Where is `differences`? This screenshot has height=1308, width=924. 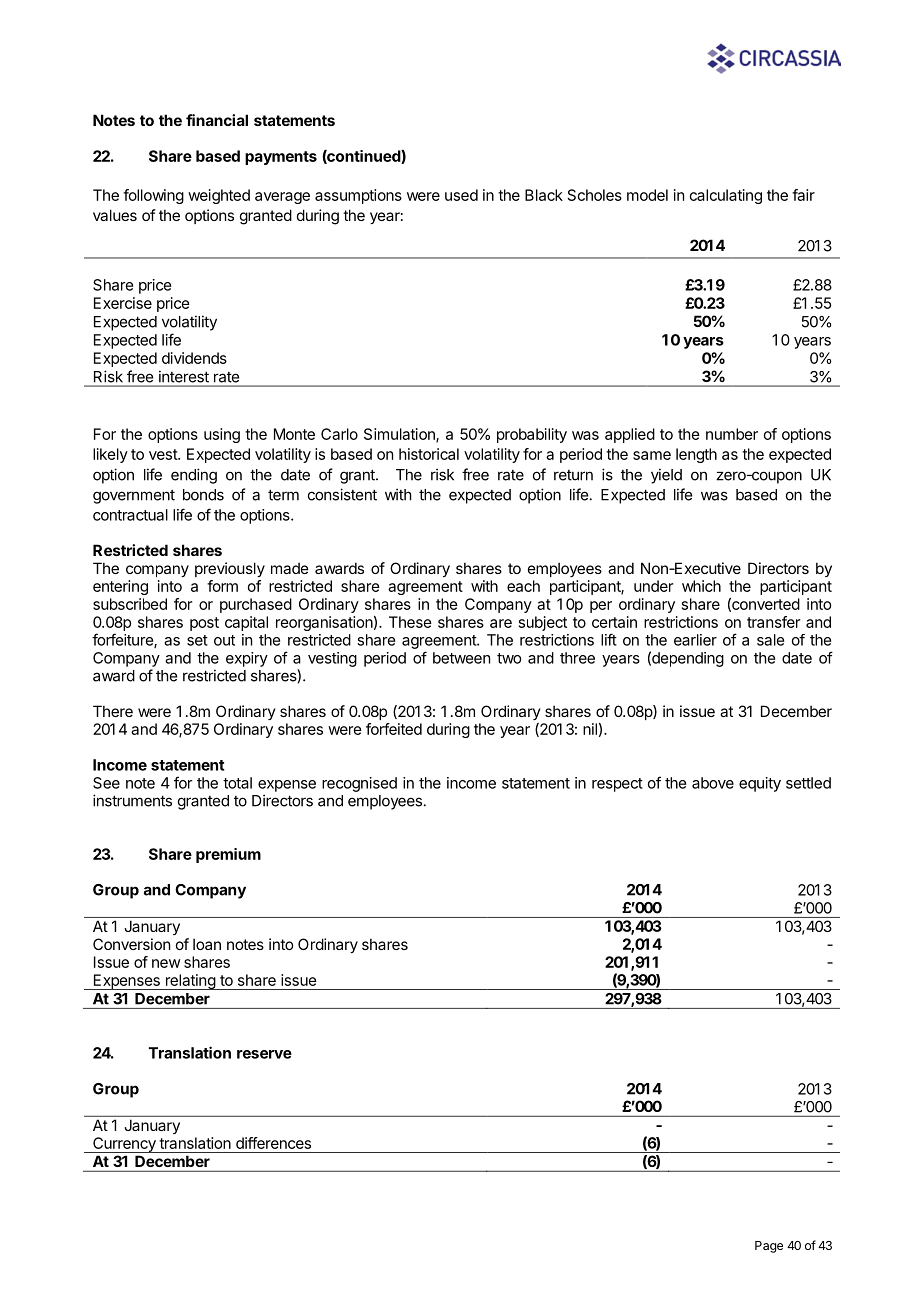
differences is located at coordinates (273, 1143).
